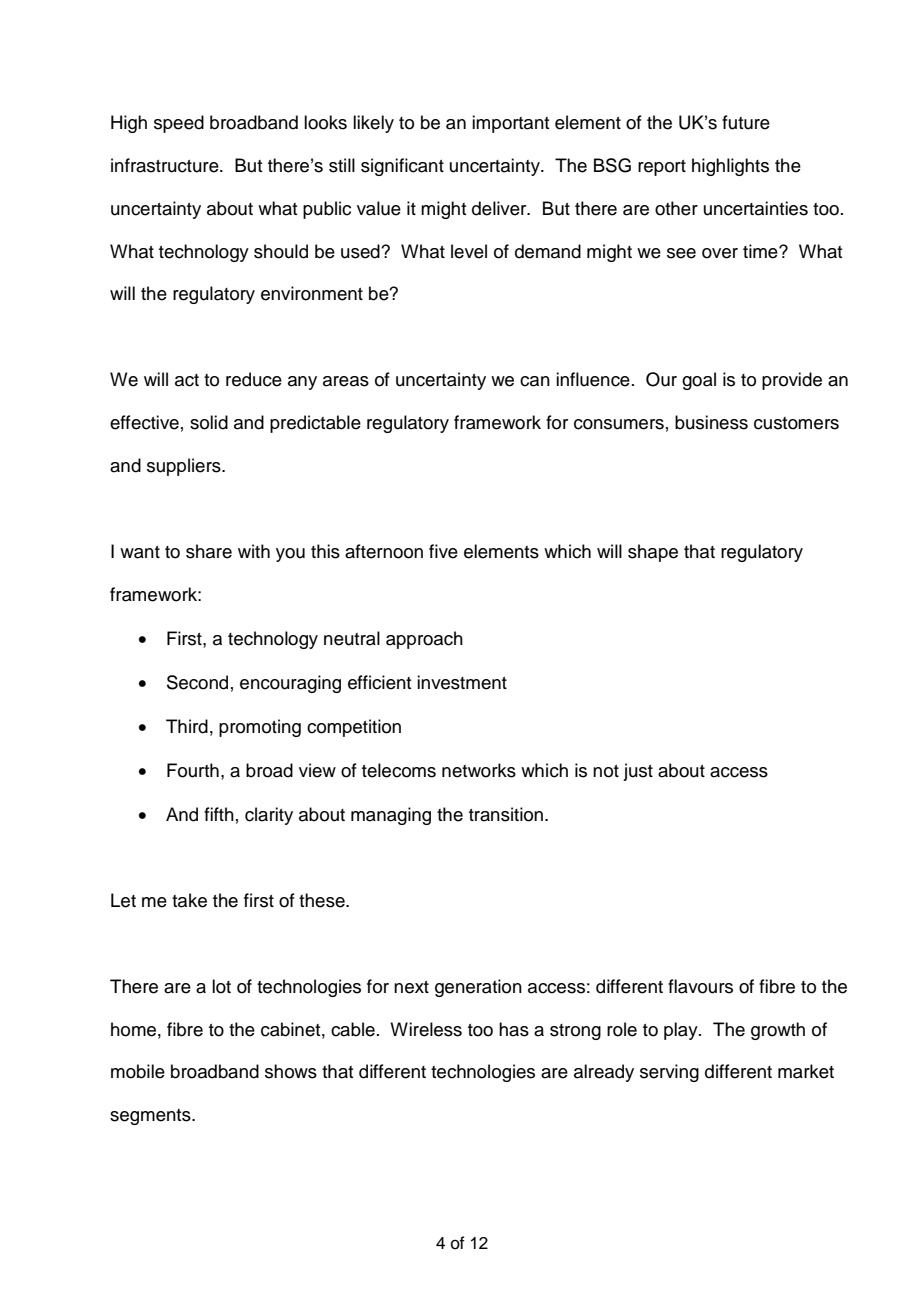 The width and height of the screenshot is (924, 1308). I want to click on Wireless, so click(426, 1029).
